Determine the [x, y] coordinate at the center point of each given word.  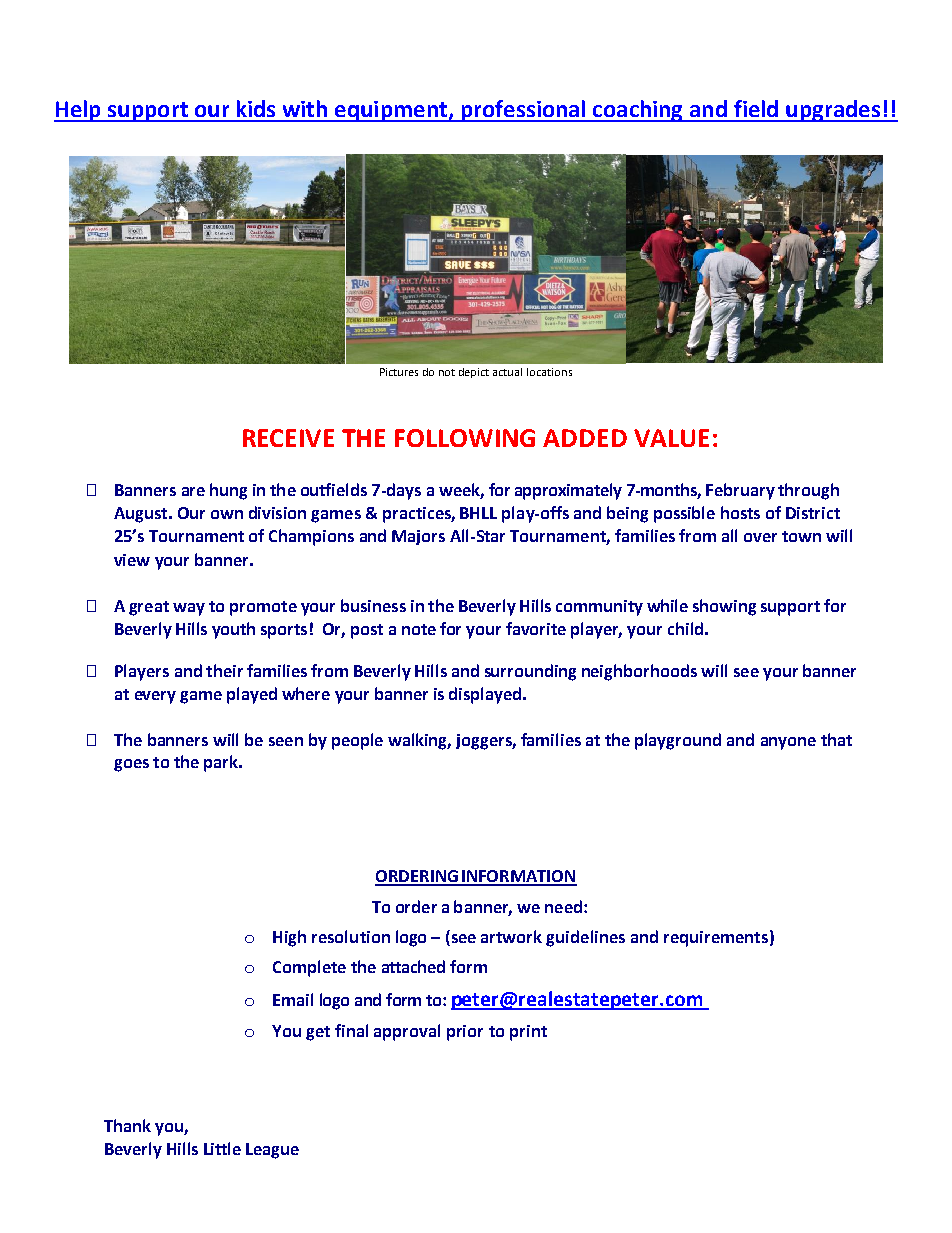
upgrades [833, 111]
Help [78, 111]
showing [724, 607]
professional [523, 111]
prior [465, 1033]
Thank [127, 1125]
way [189, 609]
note [419, 629]
